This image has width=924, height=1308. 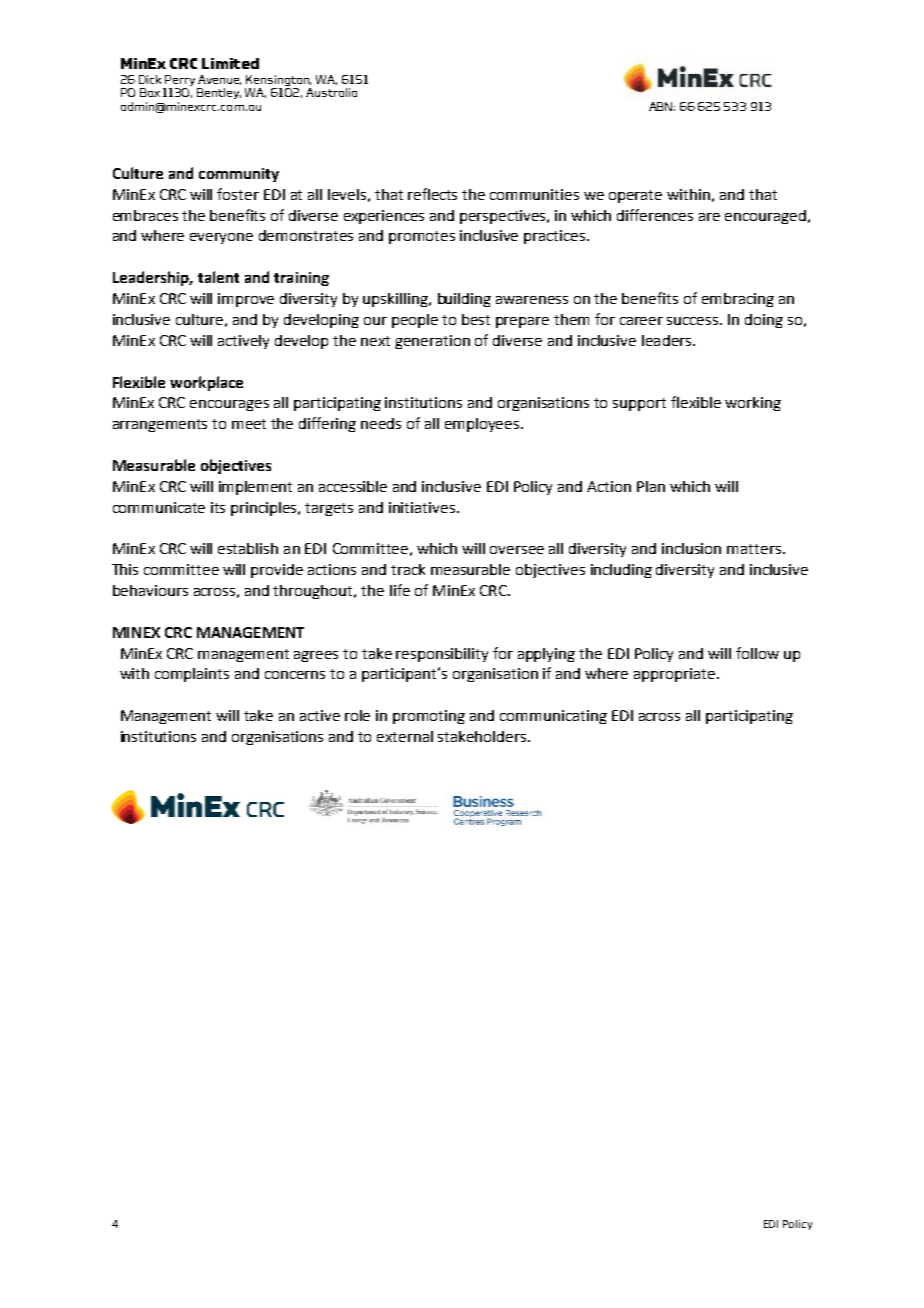 I want to click on operate, so click(x=635, y=196).
